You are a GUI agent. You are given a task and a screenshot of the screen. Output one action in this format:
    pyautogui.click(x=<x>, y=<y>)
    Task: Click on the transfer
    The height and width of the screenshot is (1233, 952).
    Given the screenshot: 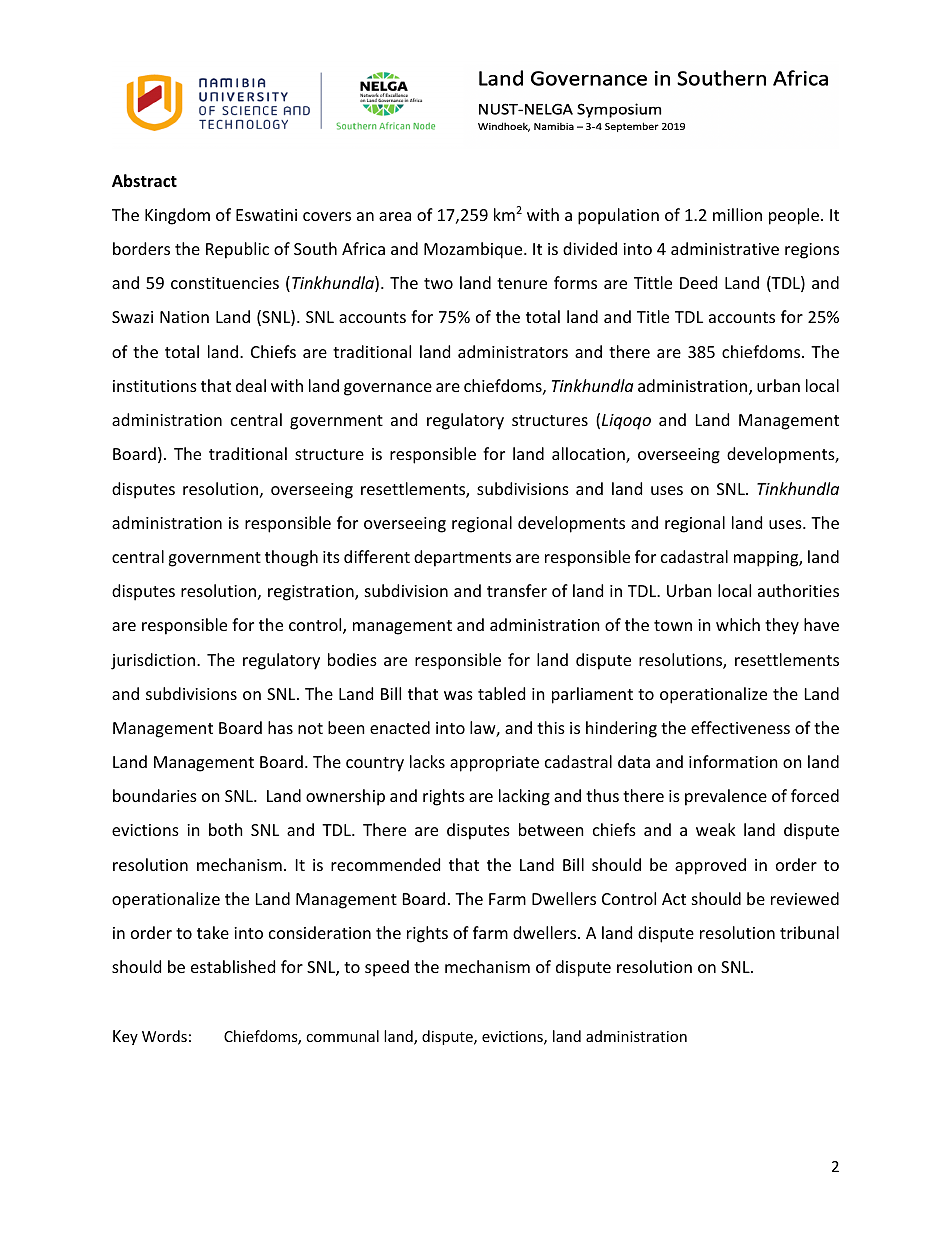 What is the action you would take?
    pyautogui.click(x=517, y=590)
